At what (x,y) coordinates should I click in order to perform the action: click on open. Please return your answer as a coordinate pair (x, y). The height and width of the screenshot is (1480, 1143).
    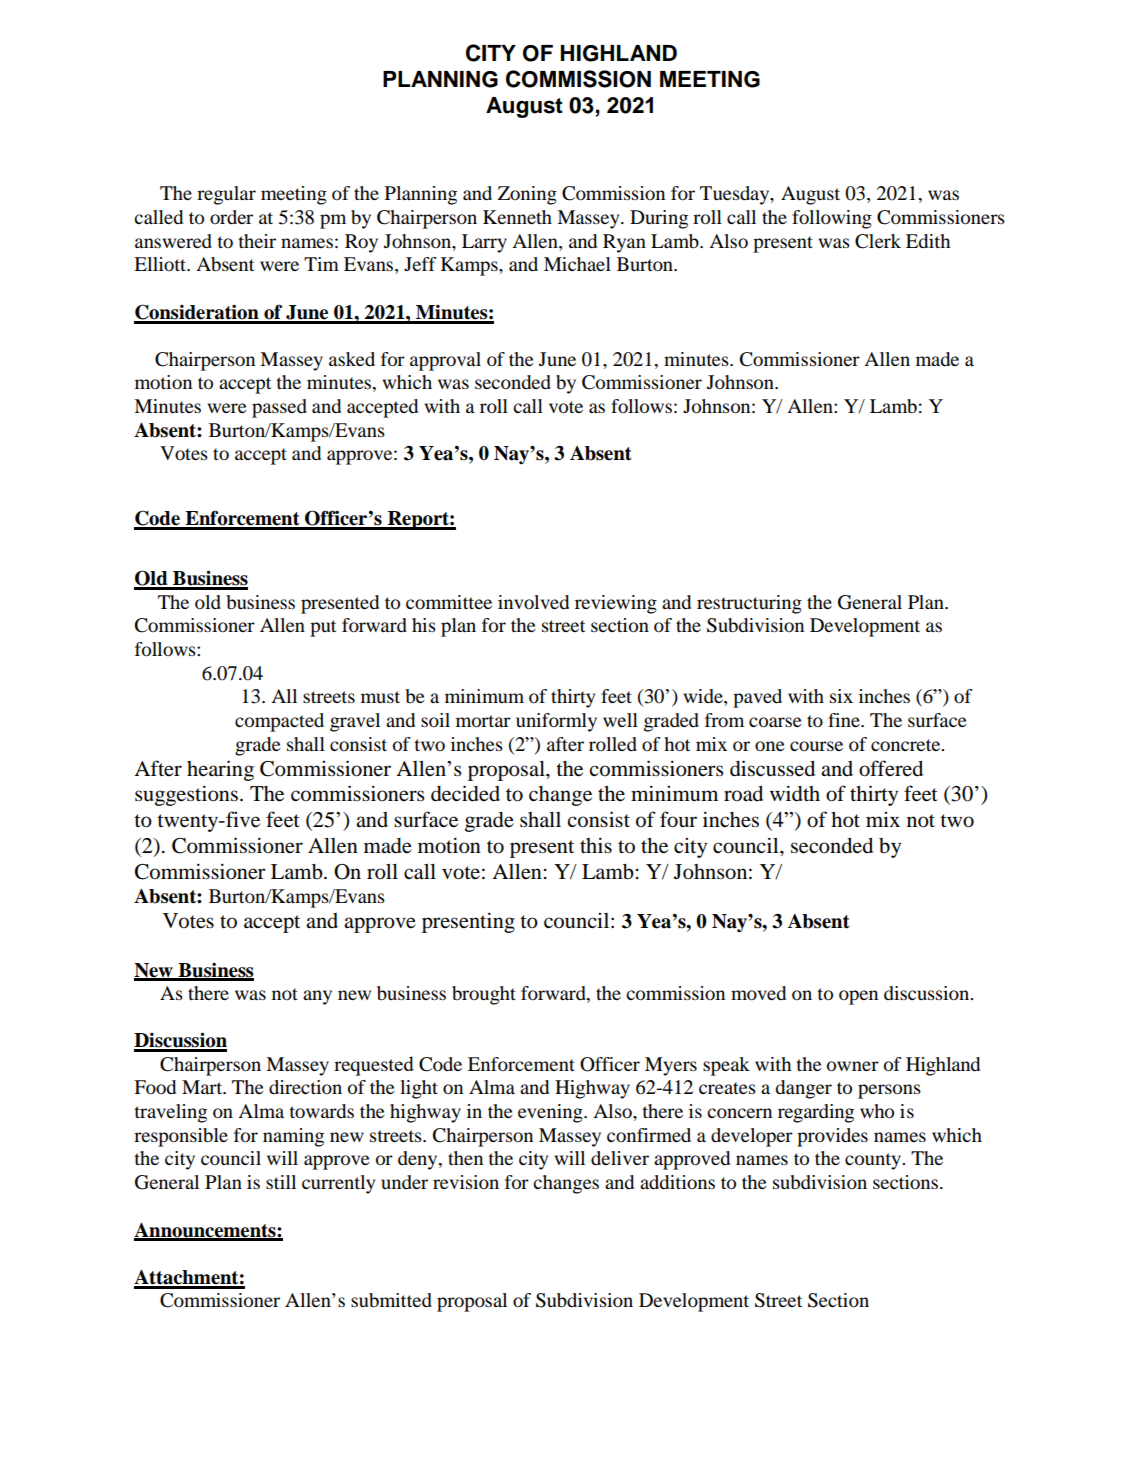
    Looking at the image, I should click on (858, 997).
